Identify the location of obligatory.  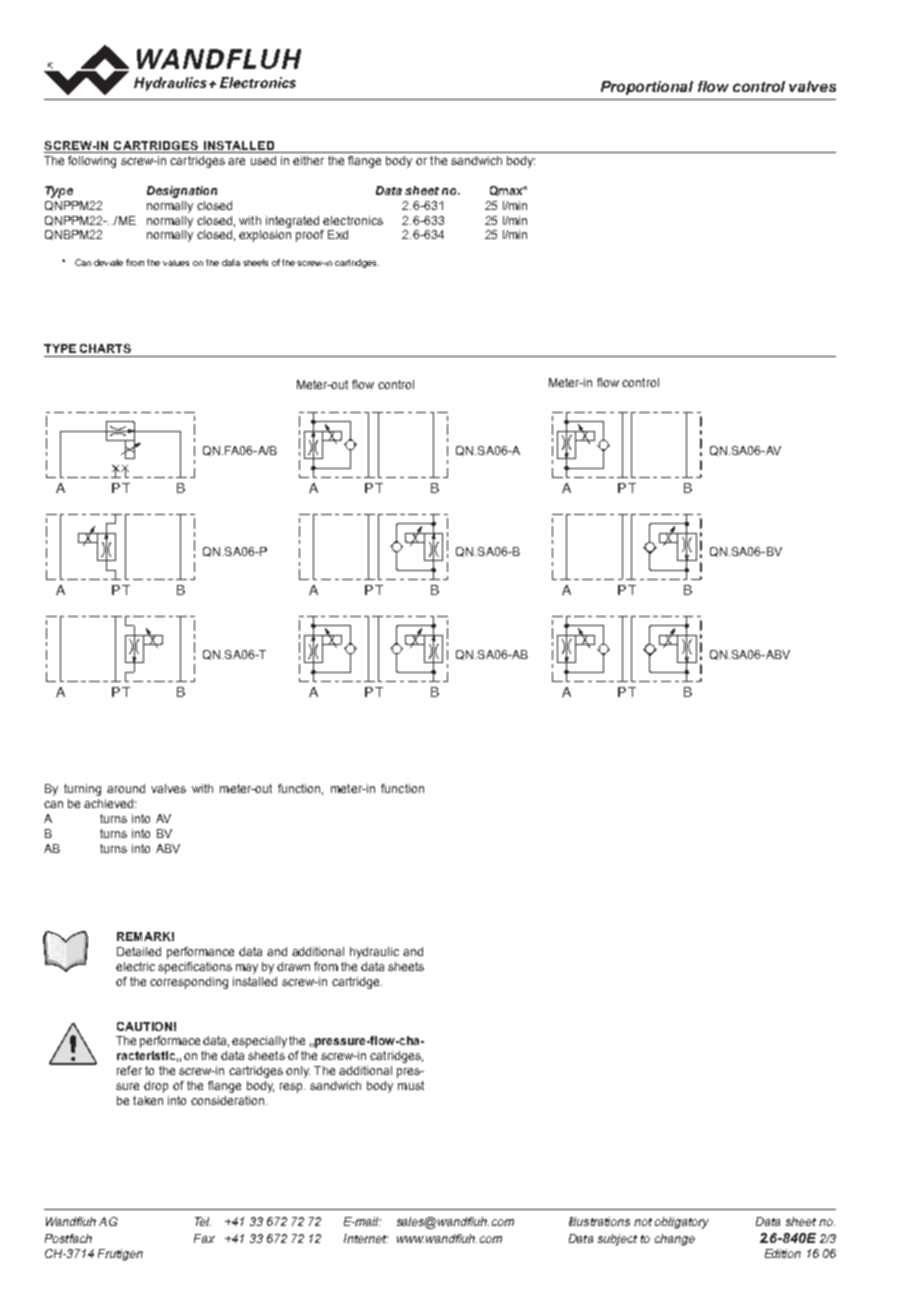
(682, 1223).
